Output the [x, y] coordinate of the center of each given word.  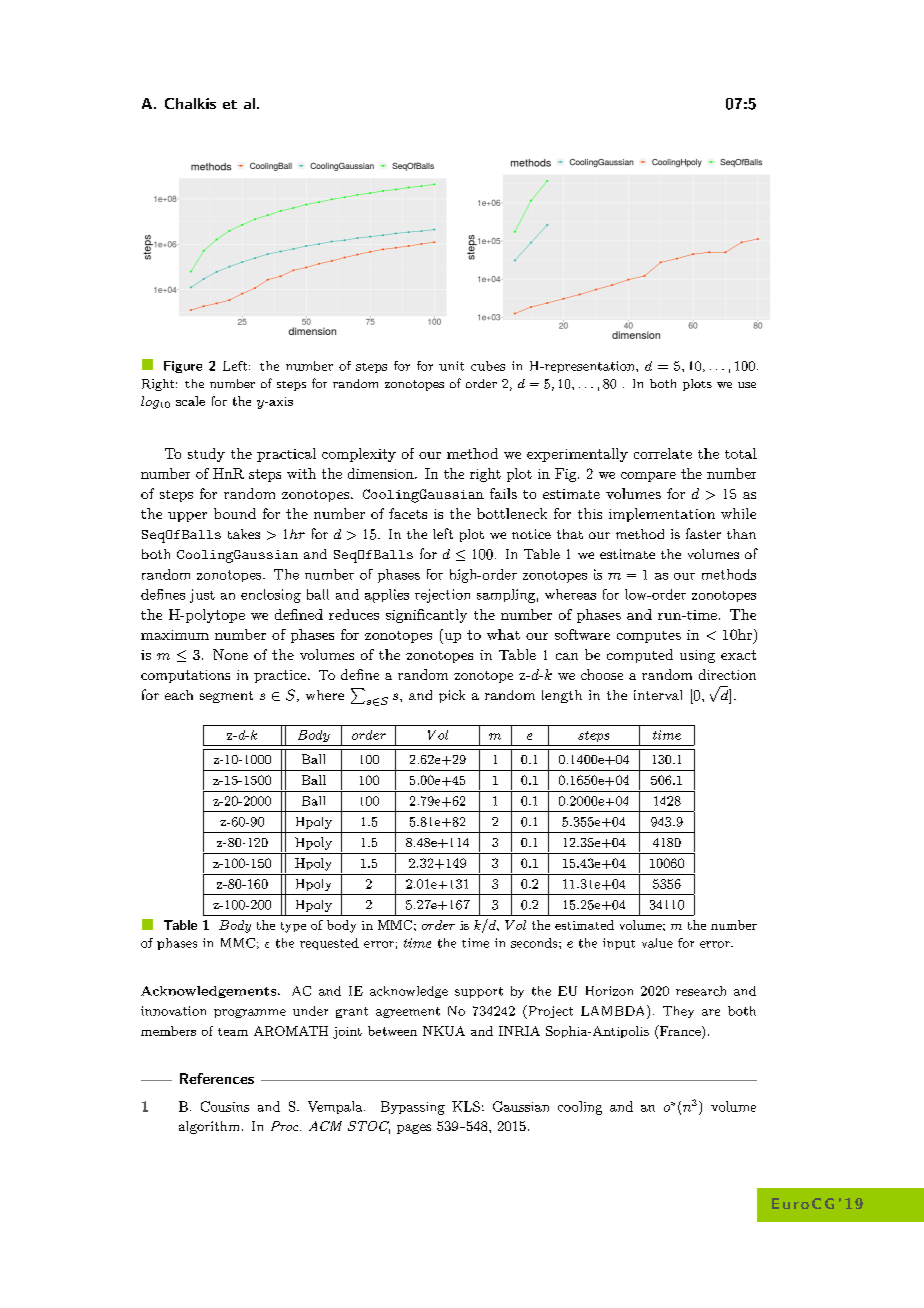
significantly [426, 616]
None [230, 654]
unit [451, 366]
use [747, 385]
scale [190, 401]
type [293, 927]
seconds [535, 943]
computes [649, 637]
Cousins [225, 1106]
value [657, 943]
